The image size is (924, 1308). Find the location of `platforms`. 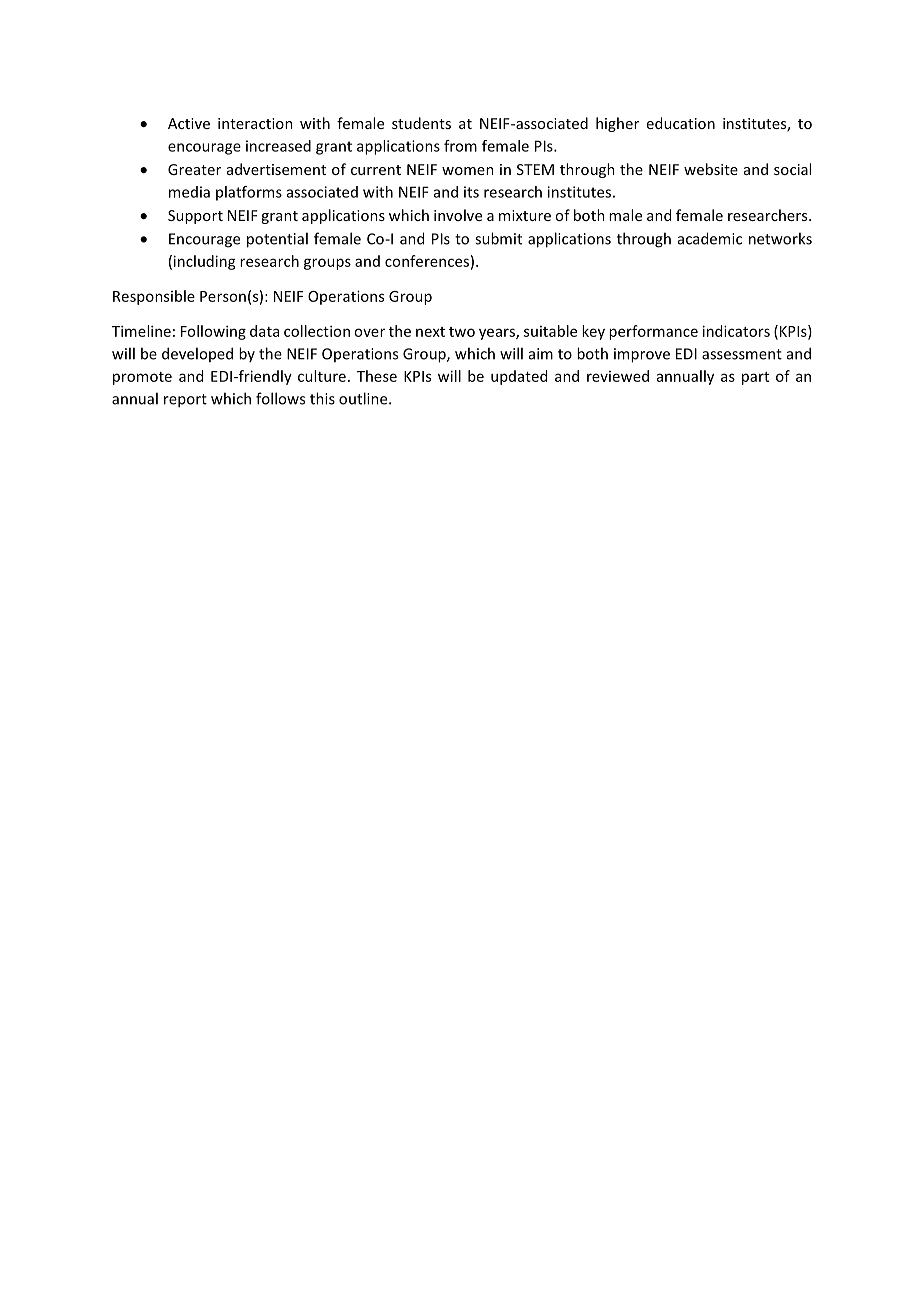

platforms is located at coordinates (249, 193).
